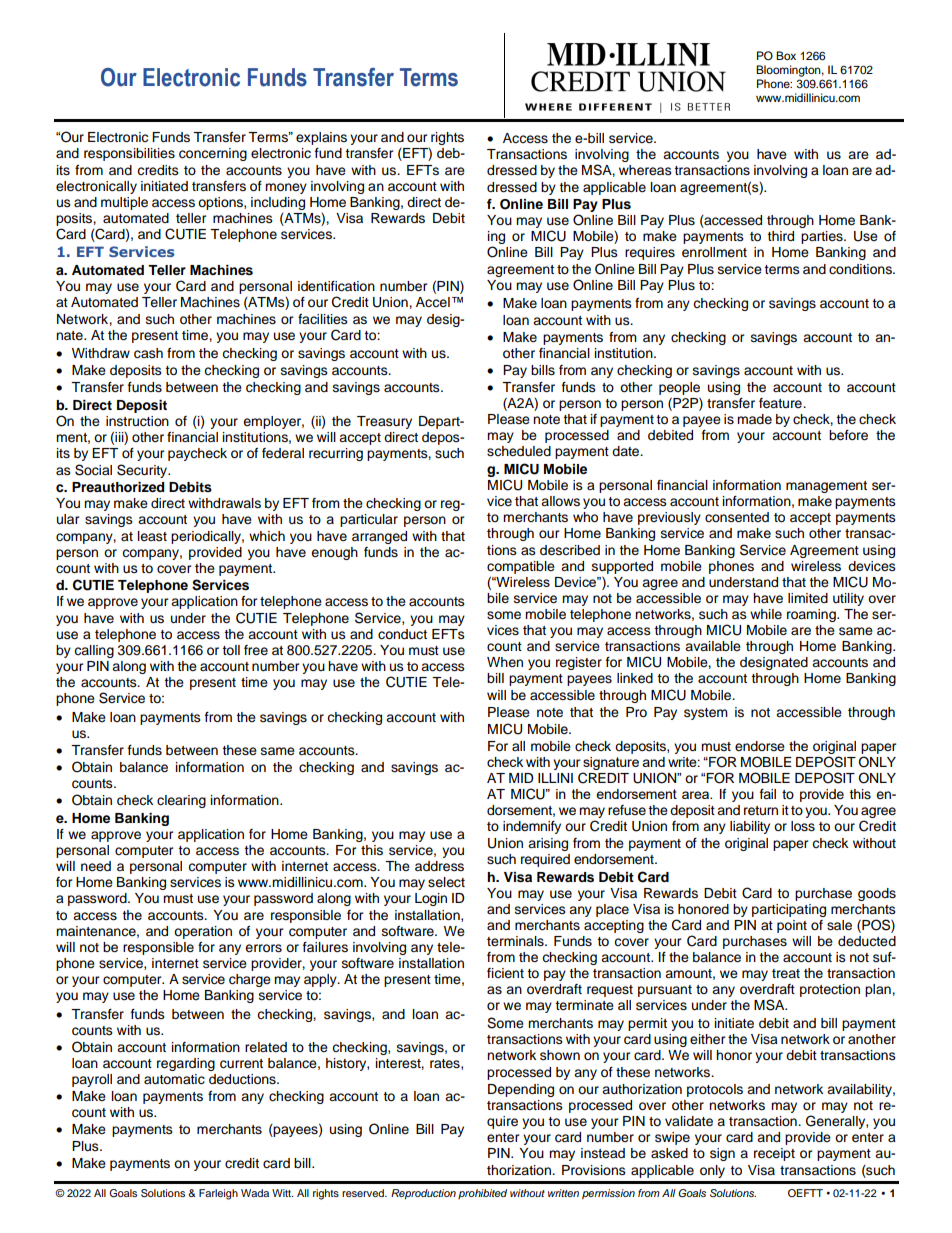 The width and height of the document is (952, 1233). I want to click on concerning, so click(213, 154).
